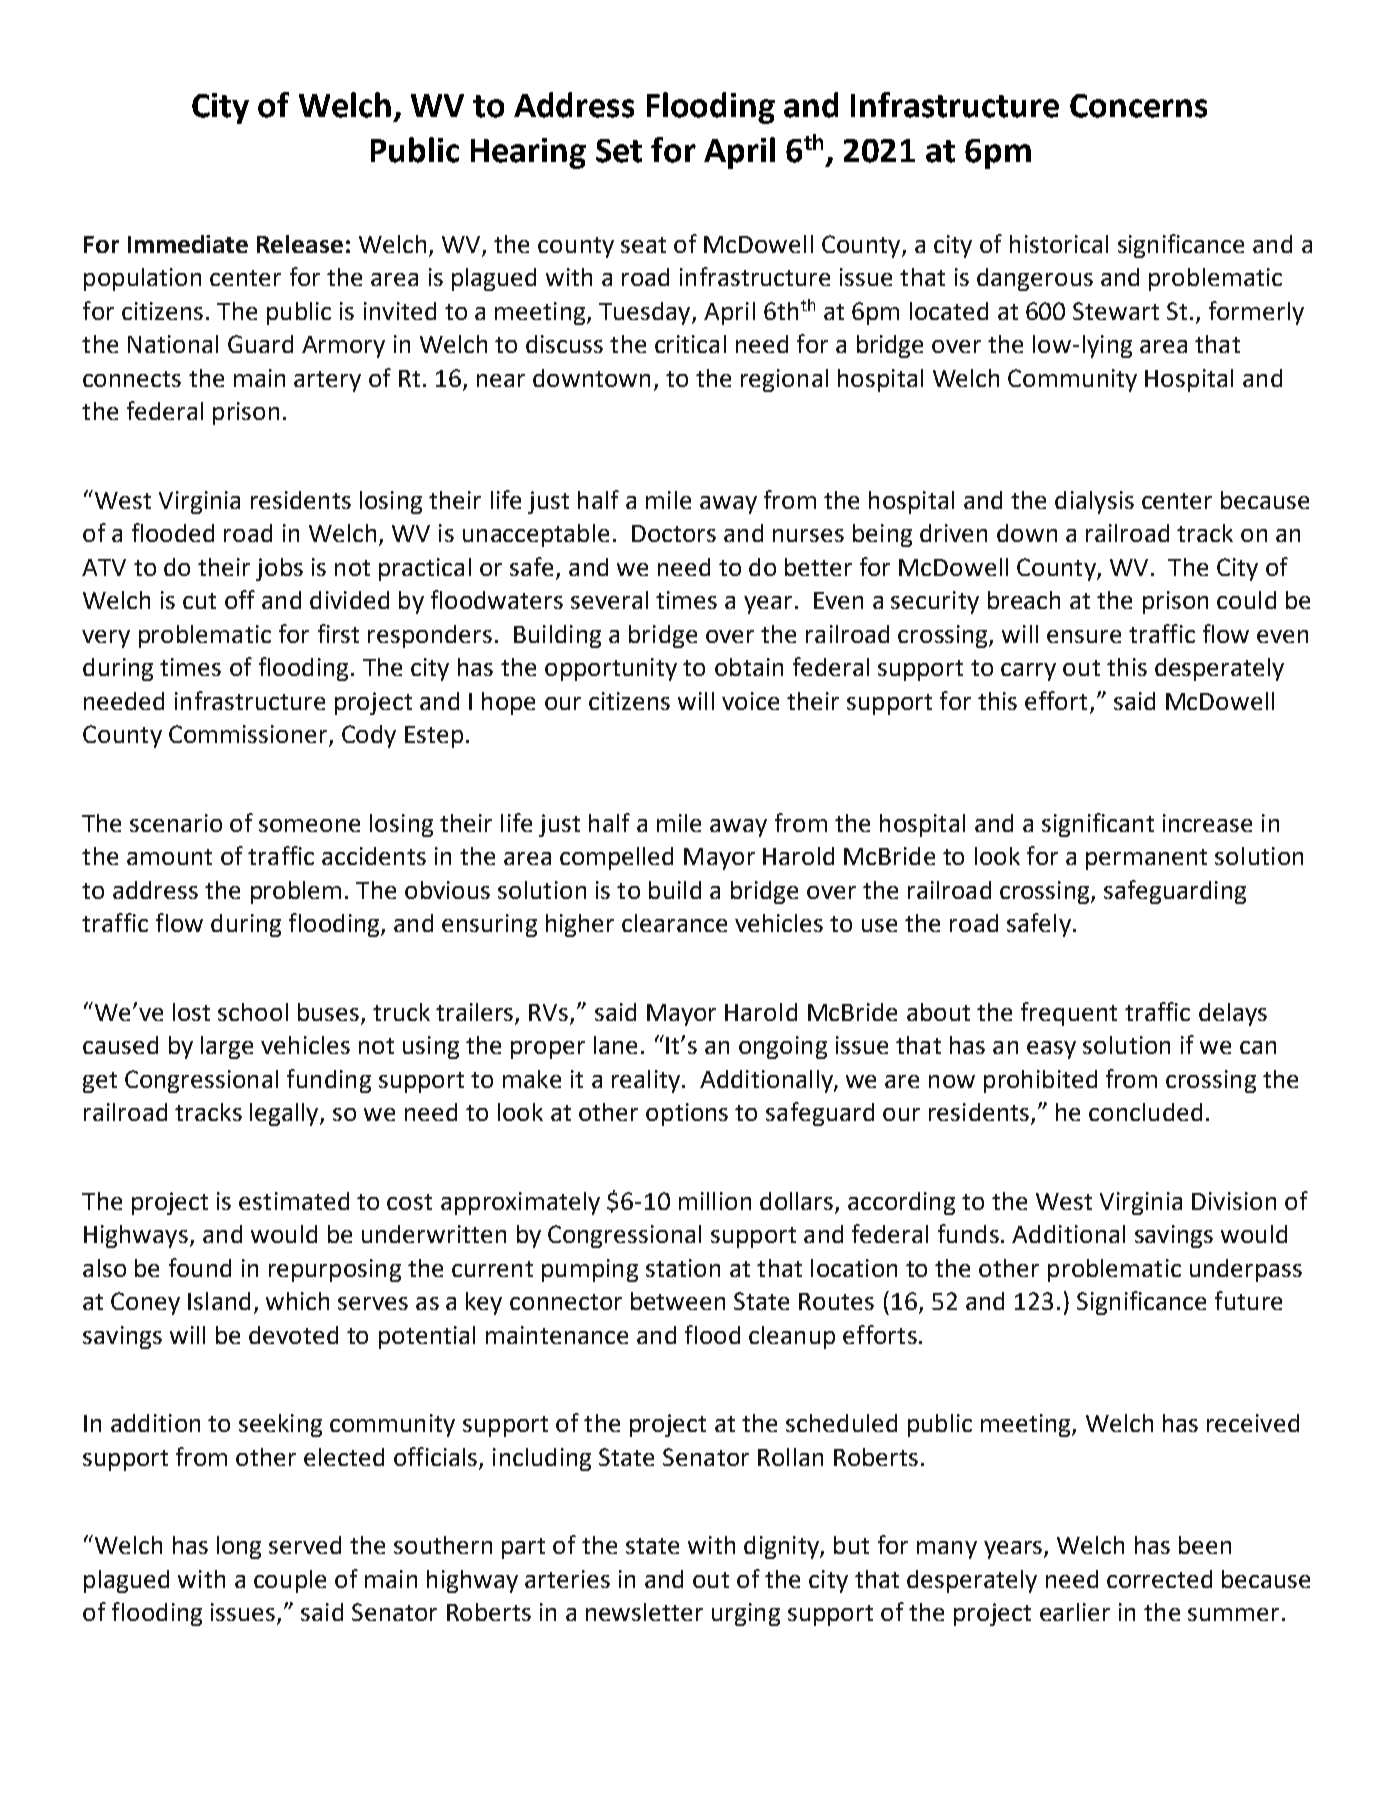 The height and width of the image is (1812, 1400). Describe the element at coordinates (1246, 1270) in the image. I see `underpass` at that location.
